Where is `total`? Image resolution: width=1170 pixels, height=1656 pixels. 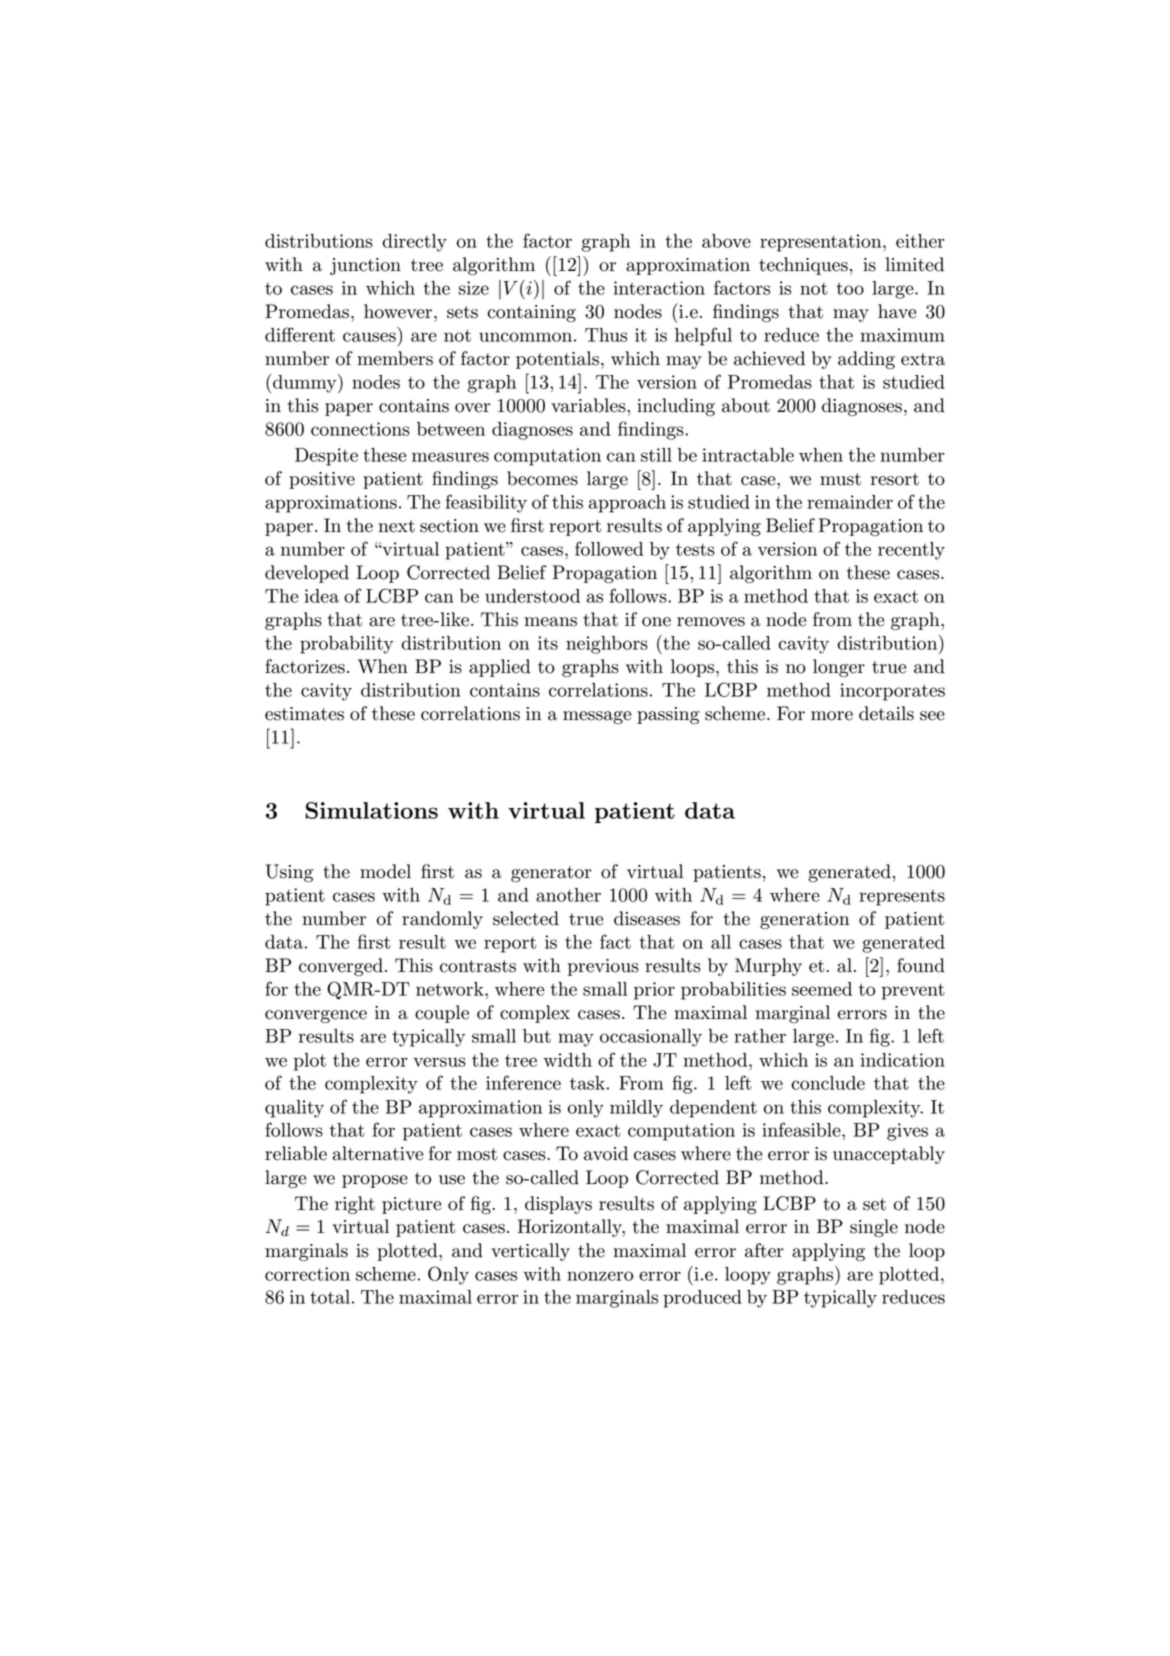
total is located at coordinates (330, 1297).
